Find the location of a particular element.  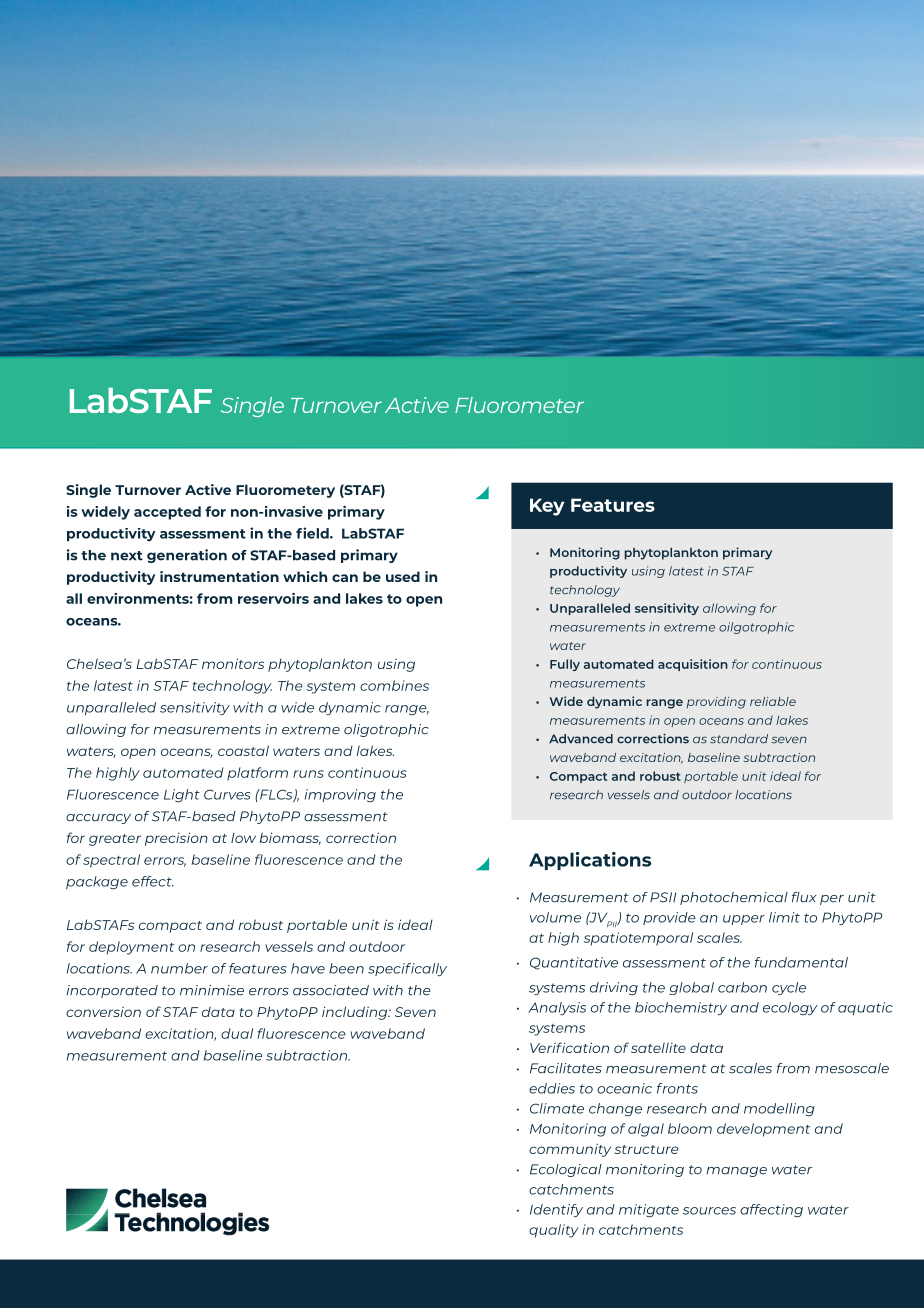

Applications is located at coordinates (590, 861).
